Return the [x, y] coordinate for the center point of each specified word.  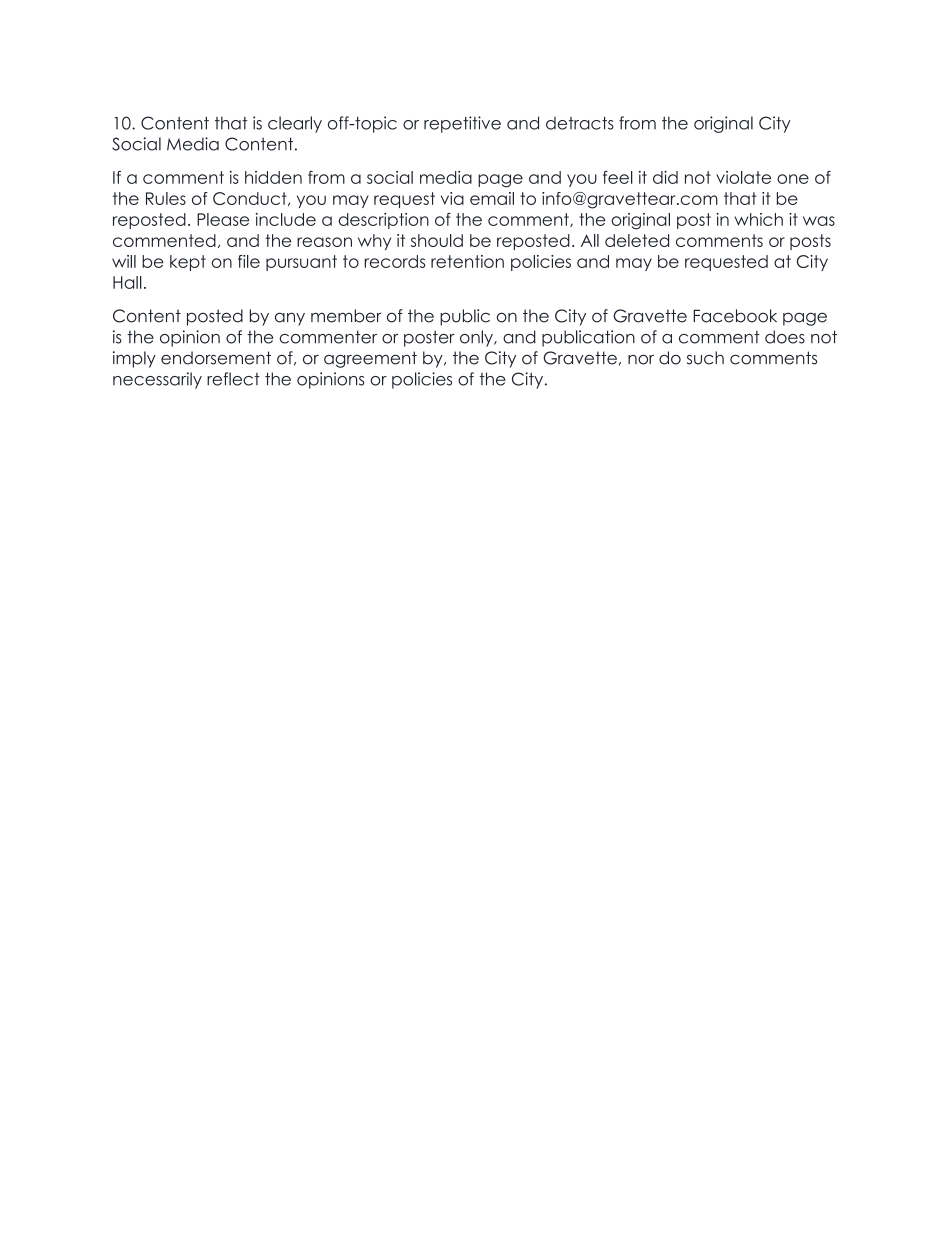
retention [467, 261]
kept [188, 263]
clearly [295, 124]
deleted [637, 240]
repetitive [462, 124]
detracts [580, 123]
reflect [233, 379]
